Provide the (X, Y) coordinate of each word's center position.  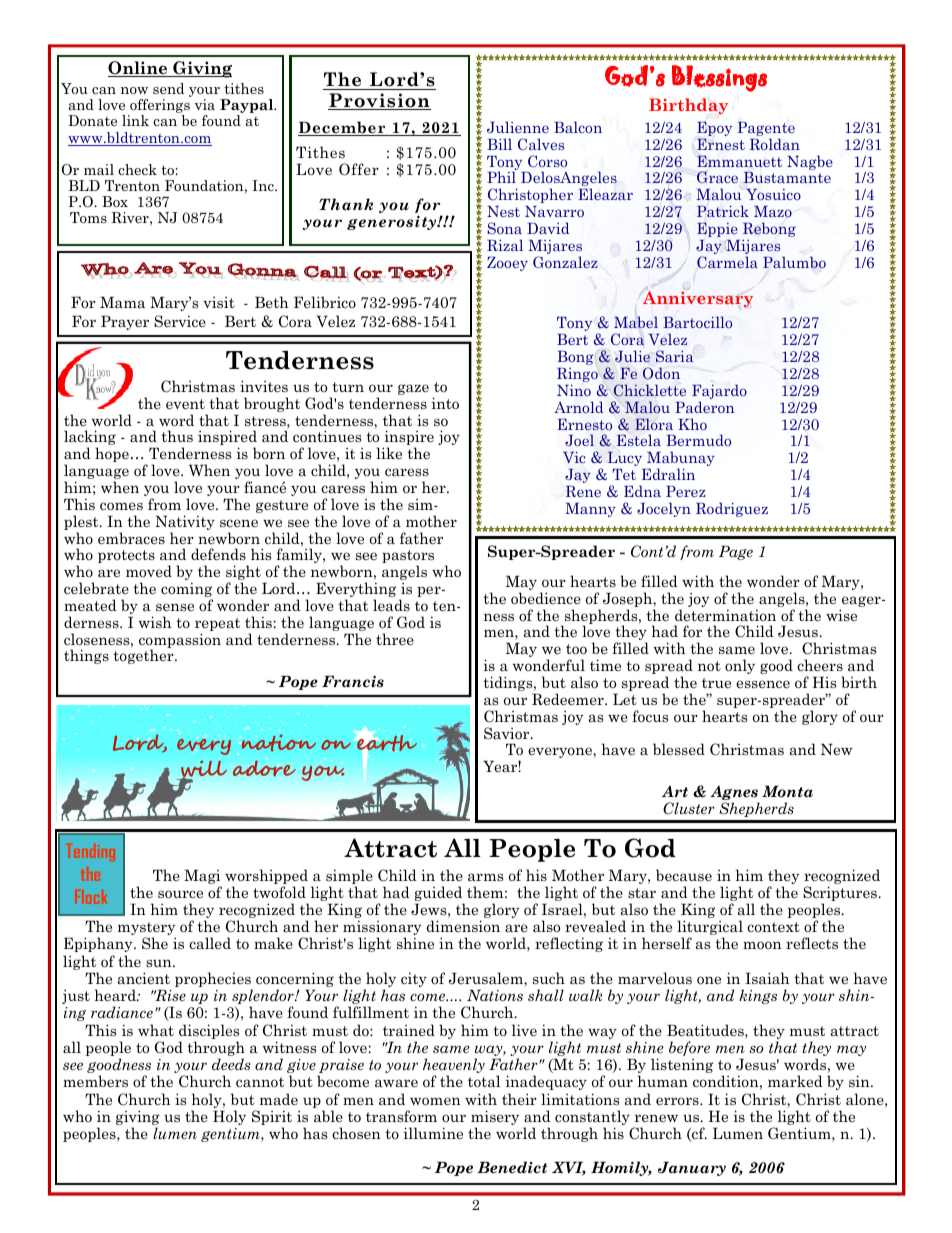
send (168, 88)
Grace (717, 177)
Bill (499, 144)
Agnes (734, 794)
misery (495, 1119)
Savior (508, 733)
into (445, 403)
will (203, 770)
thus (177, 436)
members (95, 1081)
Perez (686, 491)
